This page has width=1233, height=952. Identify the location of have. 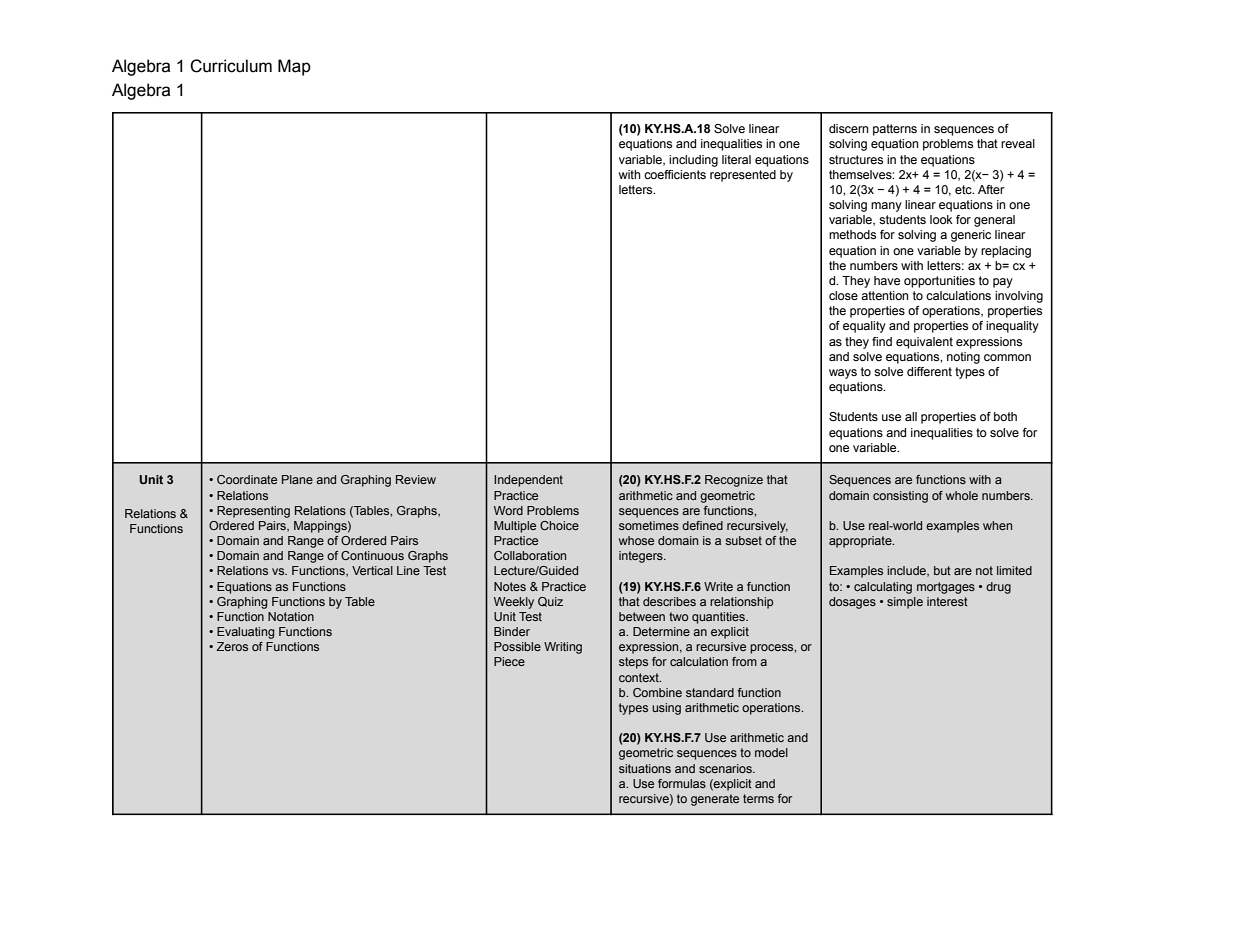
(887, 280).
